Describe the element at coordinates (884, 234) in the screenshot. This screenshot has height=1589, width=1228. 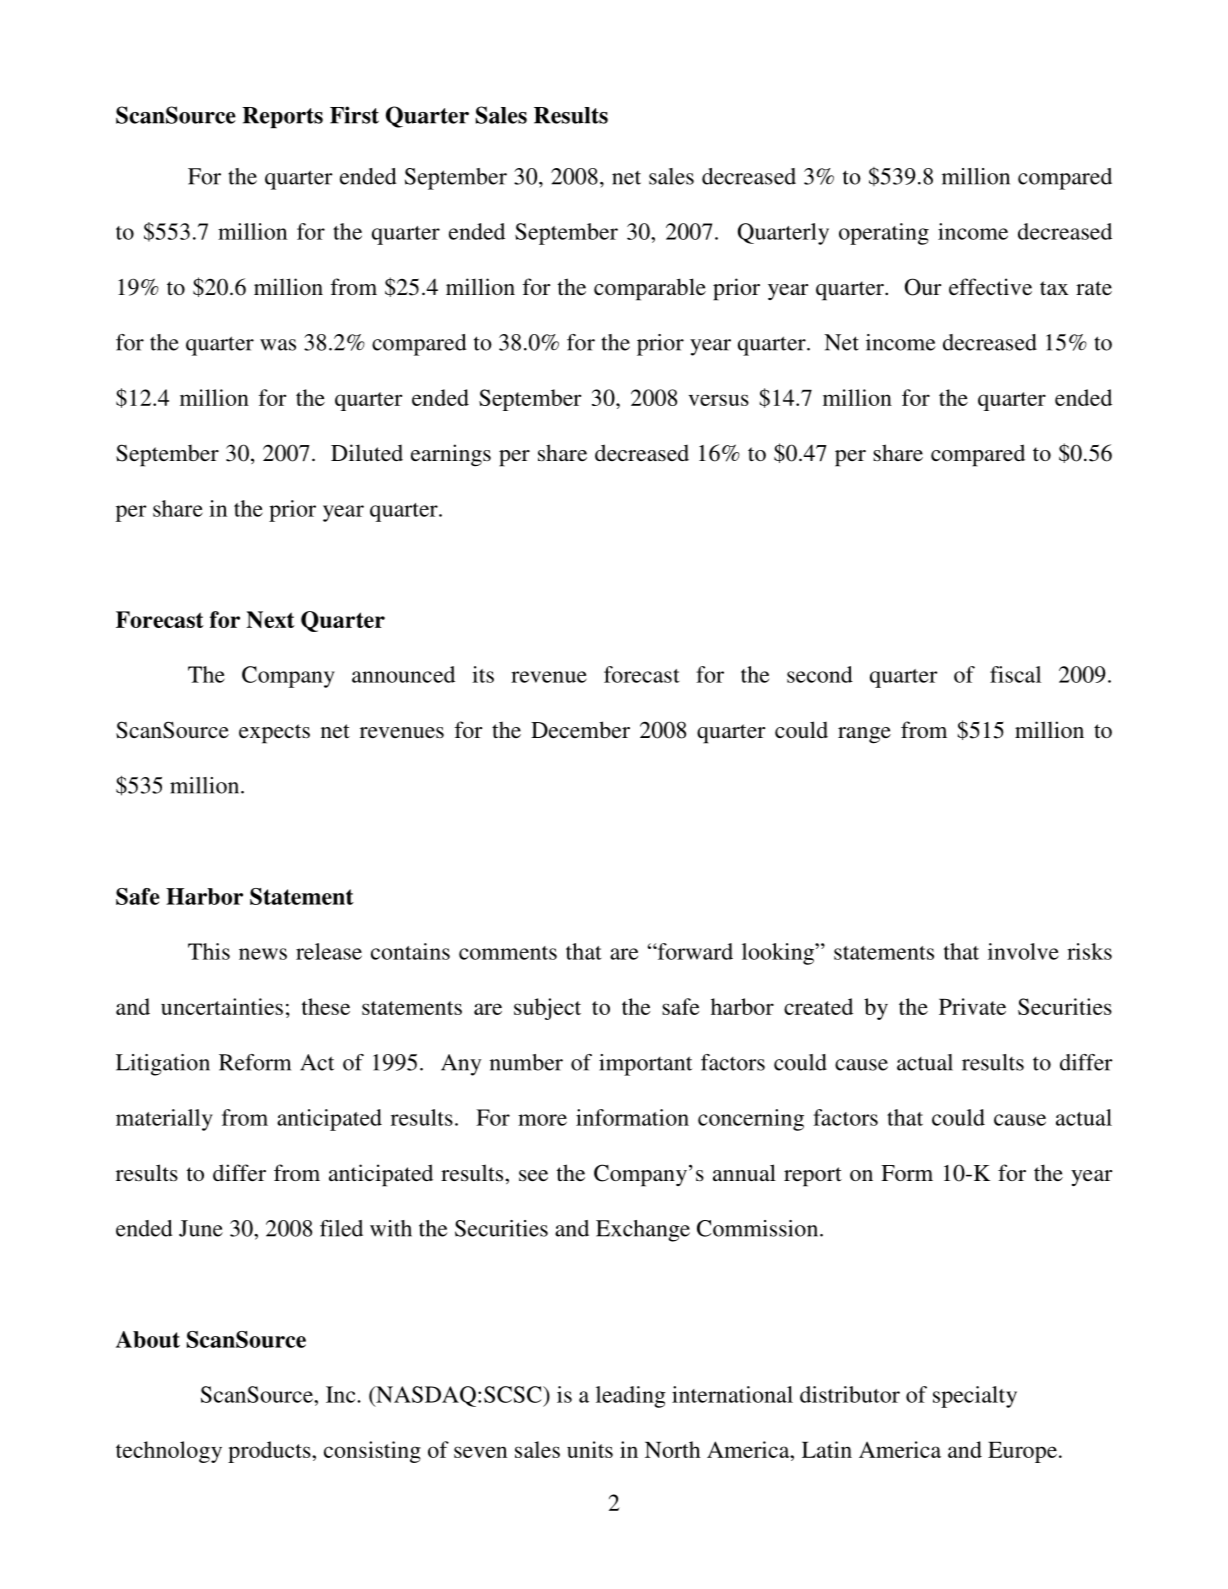
I see `operating` at that location.
